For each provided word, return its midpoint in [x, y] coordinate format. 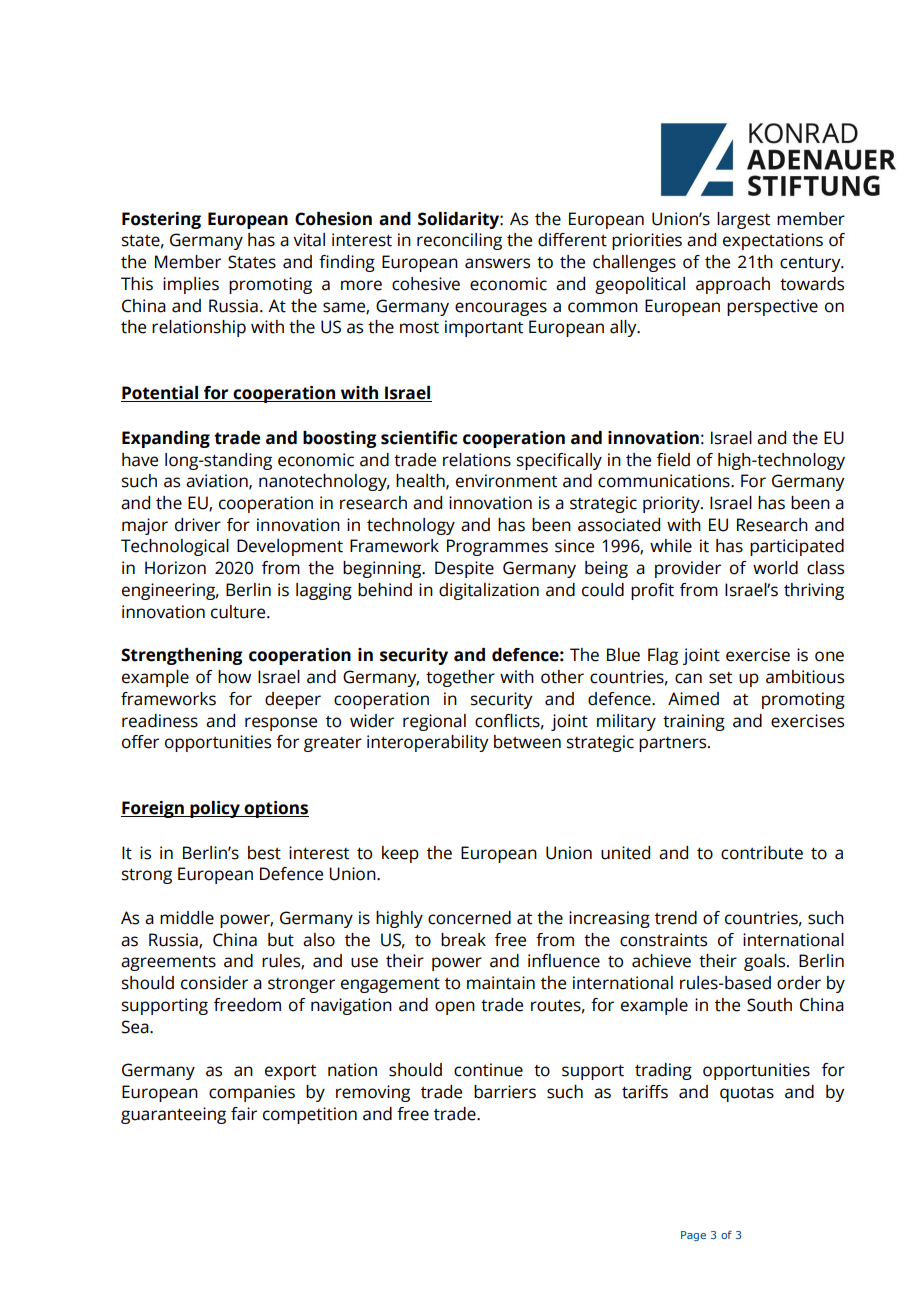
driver [198, 525]
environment [506, 481]
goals [766, 962]
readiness [160, 721]
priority [672, 504]
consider [214, 983]
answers [497, 263]
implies [191, 285]
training [694, 722]
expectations [773, 241]
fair [244, 1114]
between [527, 742]
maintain [501, 983]
